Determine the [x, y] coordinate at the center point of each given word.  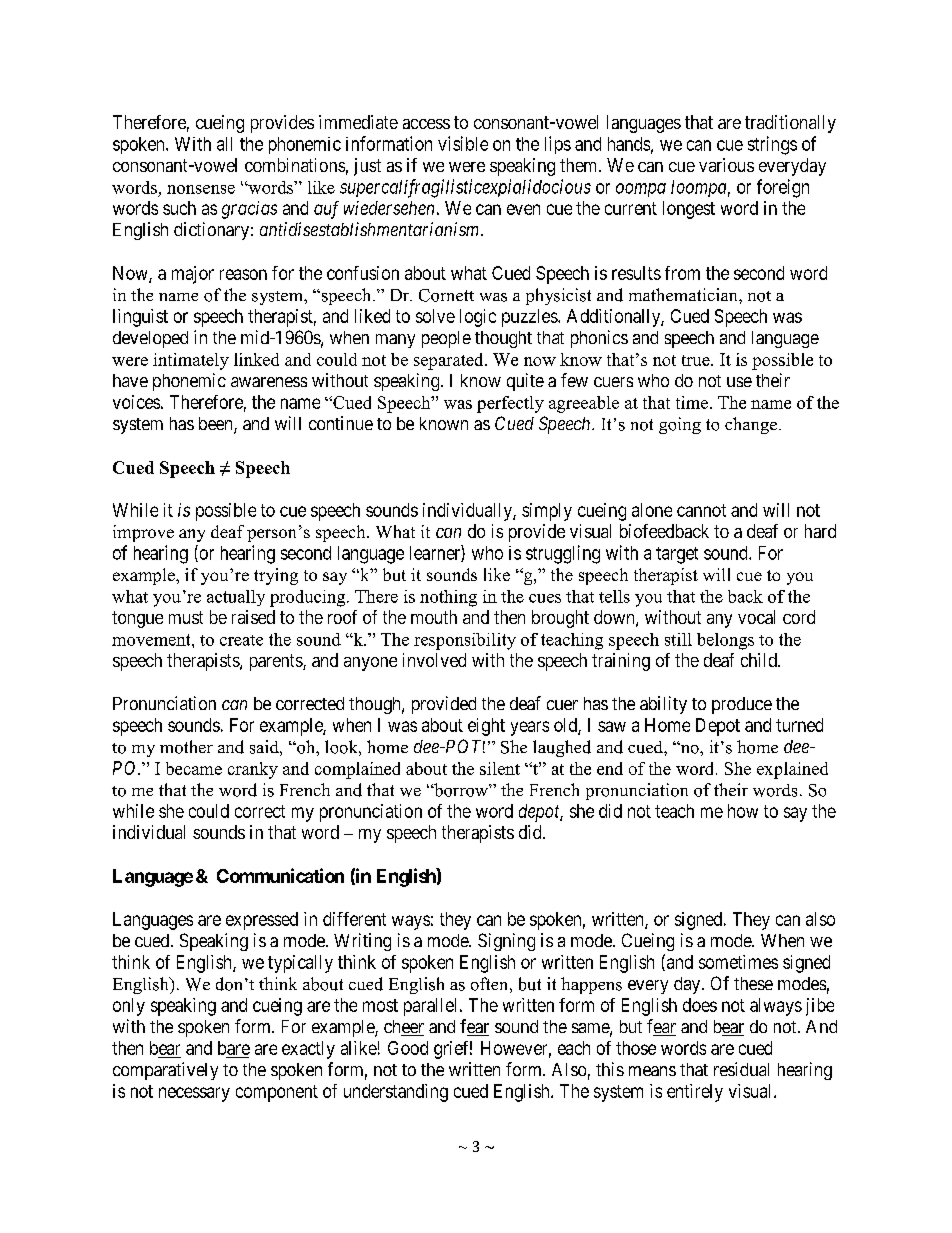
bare [234, 1048]
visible [463, 143]
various [726, 165]
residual [741, 1069]
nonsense [201, 189]
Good [408, 1048]
